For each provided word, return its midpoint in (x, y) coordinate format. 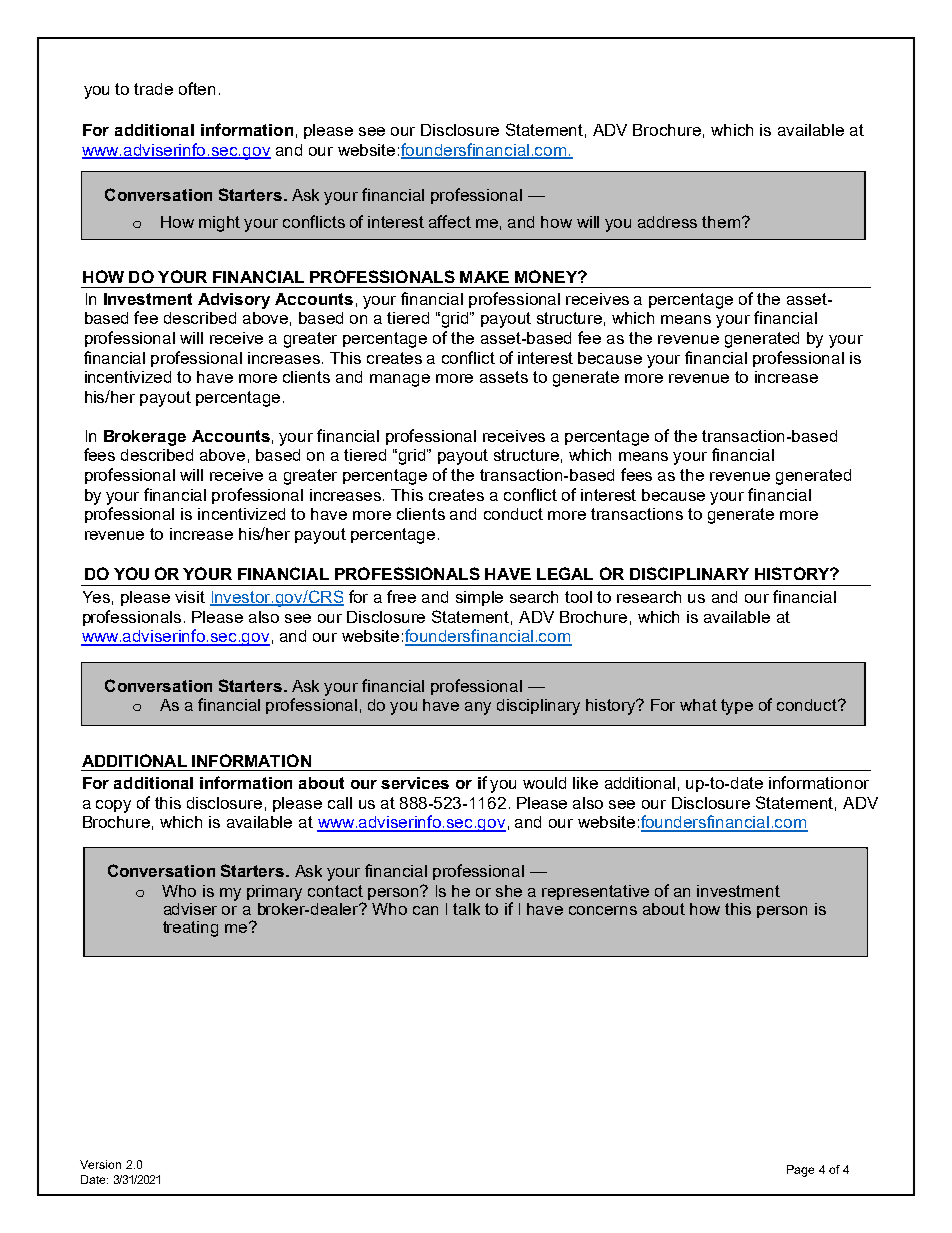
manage (400, 380)
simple (479, 598)
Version (100, 1164)
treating (190, 929)
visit (190, 597)
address (667, 222)
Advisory (234, 301)
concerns (603, 910)
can (425, 910)
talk (466, 909)
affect (450, 221)
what (698, 705)
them (721, 222)
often (197, 88)
